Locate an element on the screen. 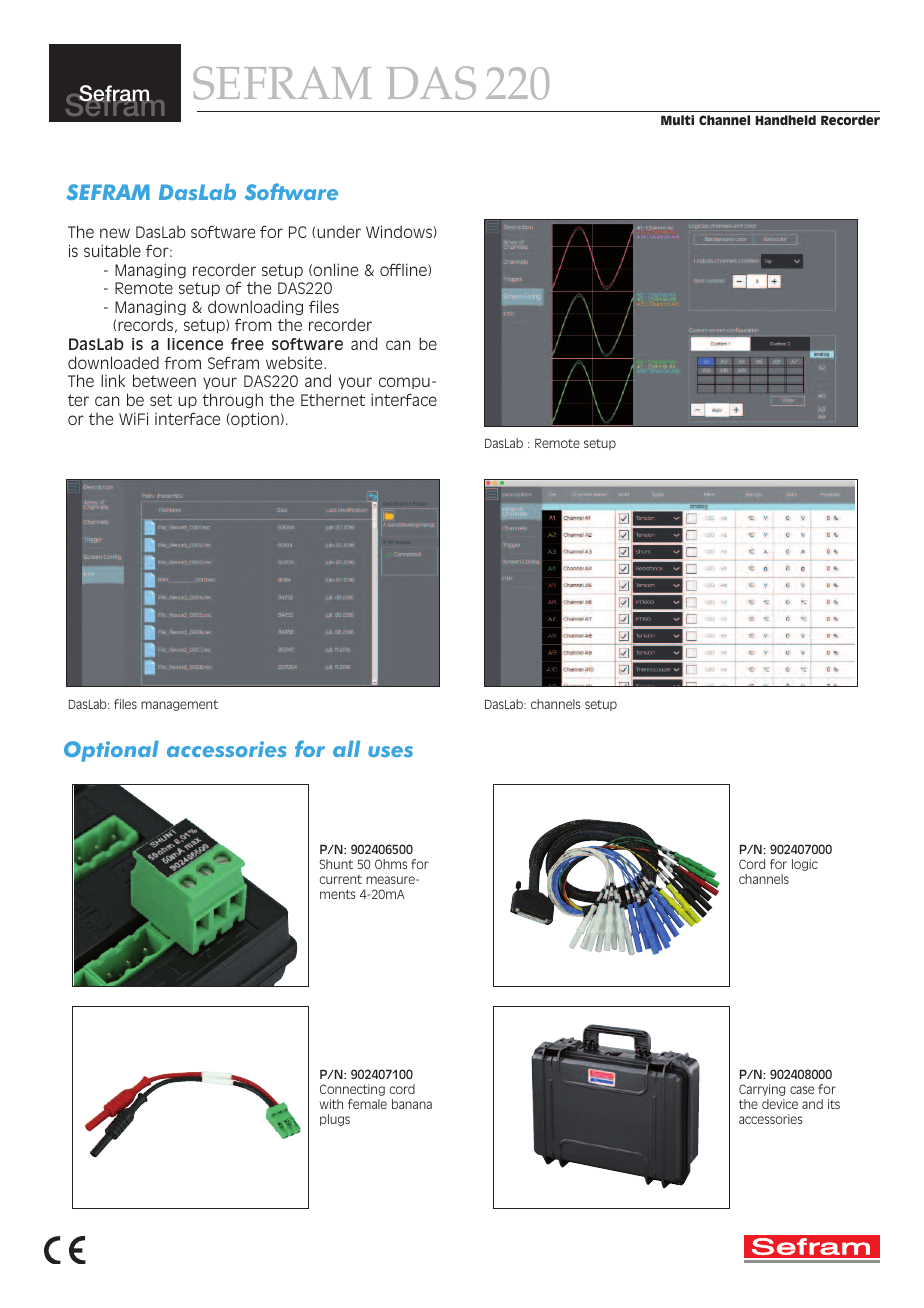 This screenshot has width=924, height=1308. management is located at coordinates (179, 705).
